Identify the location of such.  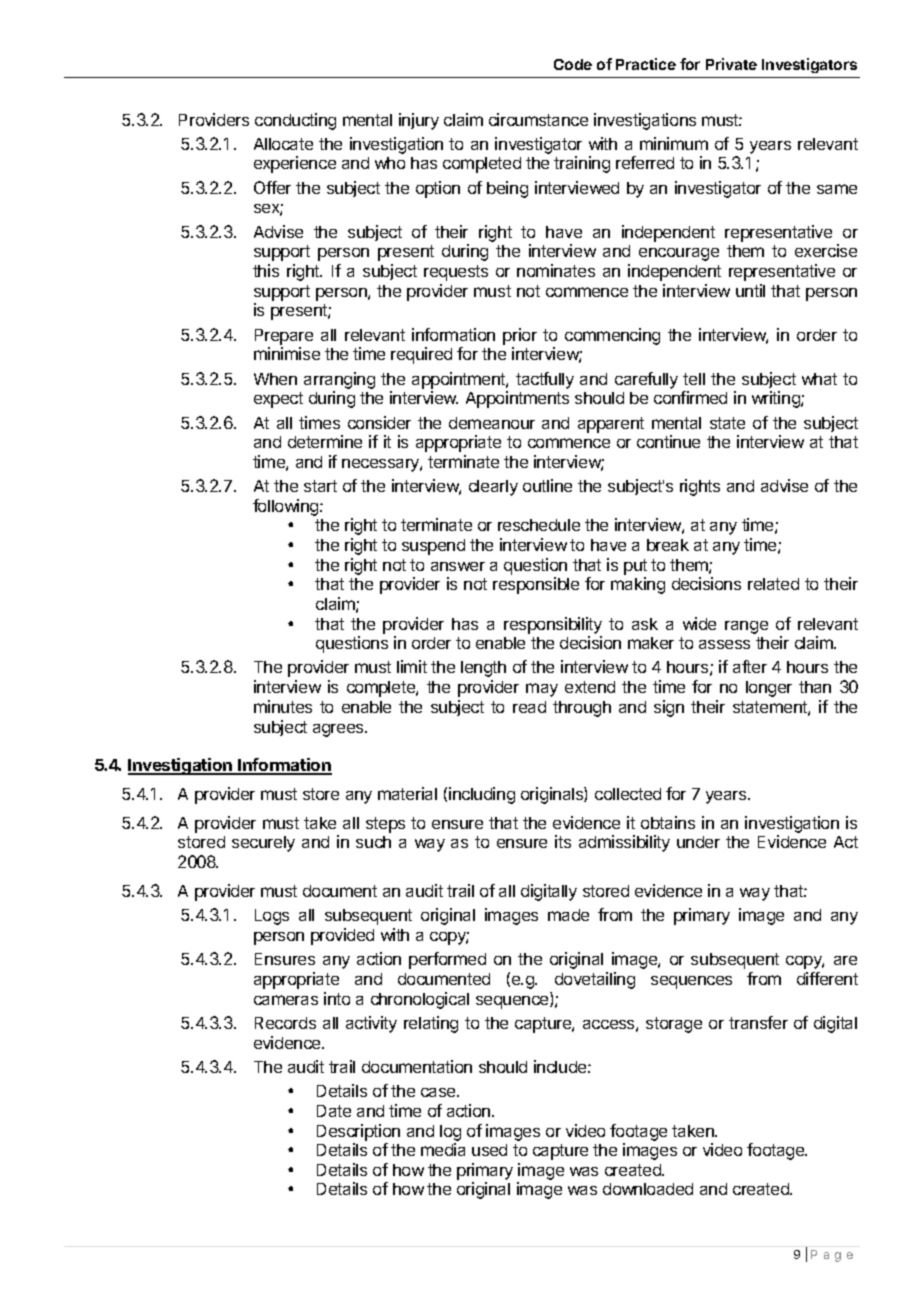
(373, 842).
